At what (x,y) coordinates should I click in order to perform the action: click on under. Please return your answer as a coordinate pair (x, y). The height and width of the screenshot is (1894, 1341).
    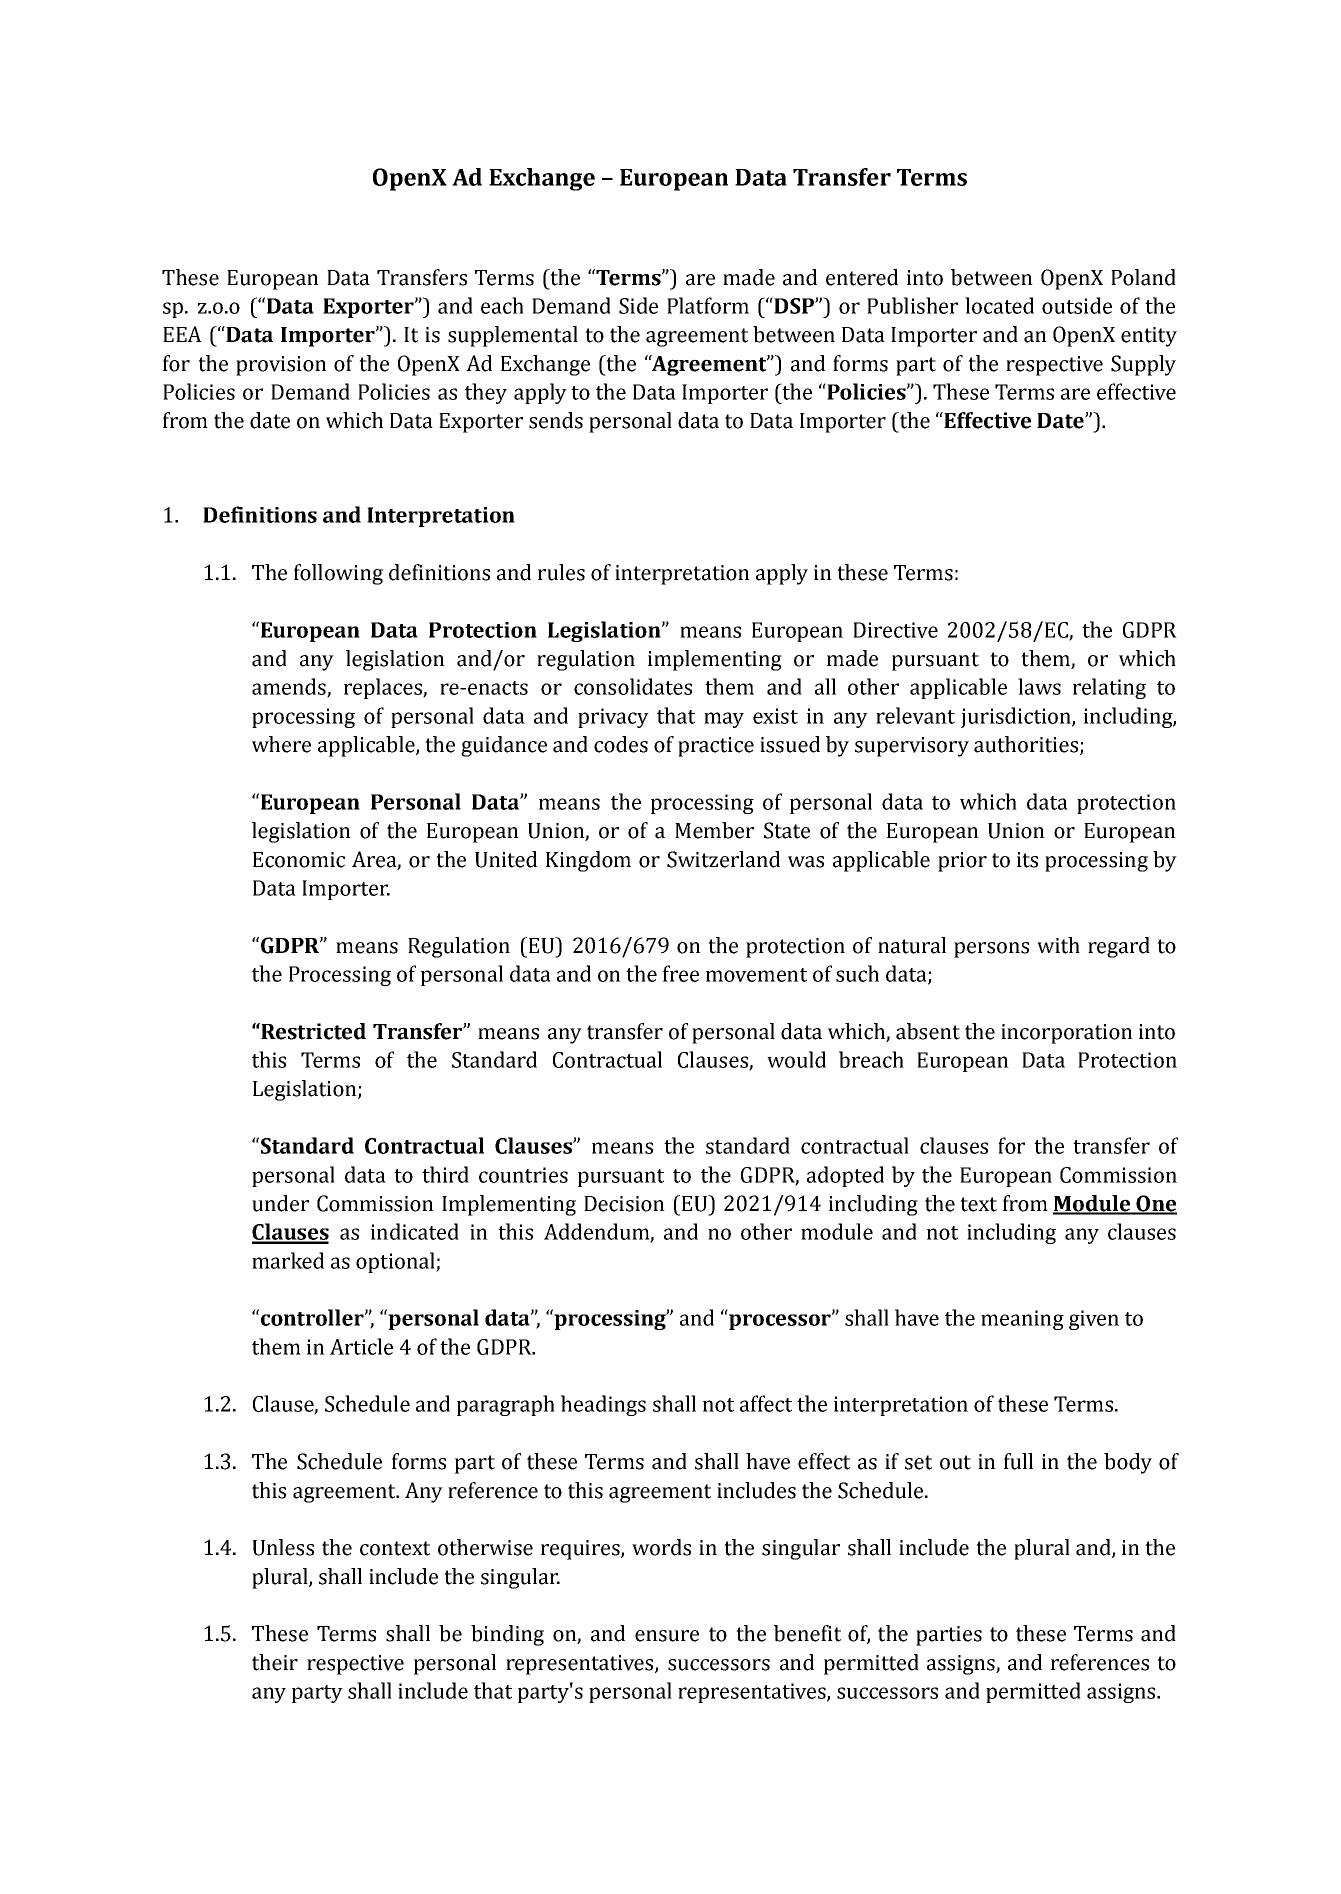
    Looking at the image, I should click on (280, 1203).
